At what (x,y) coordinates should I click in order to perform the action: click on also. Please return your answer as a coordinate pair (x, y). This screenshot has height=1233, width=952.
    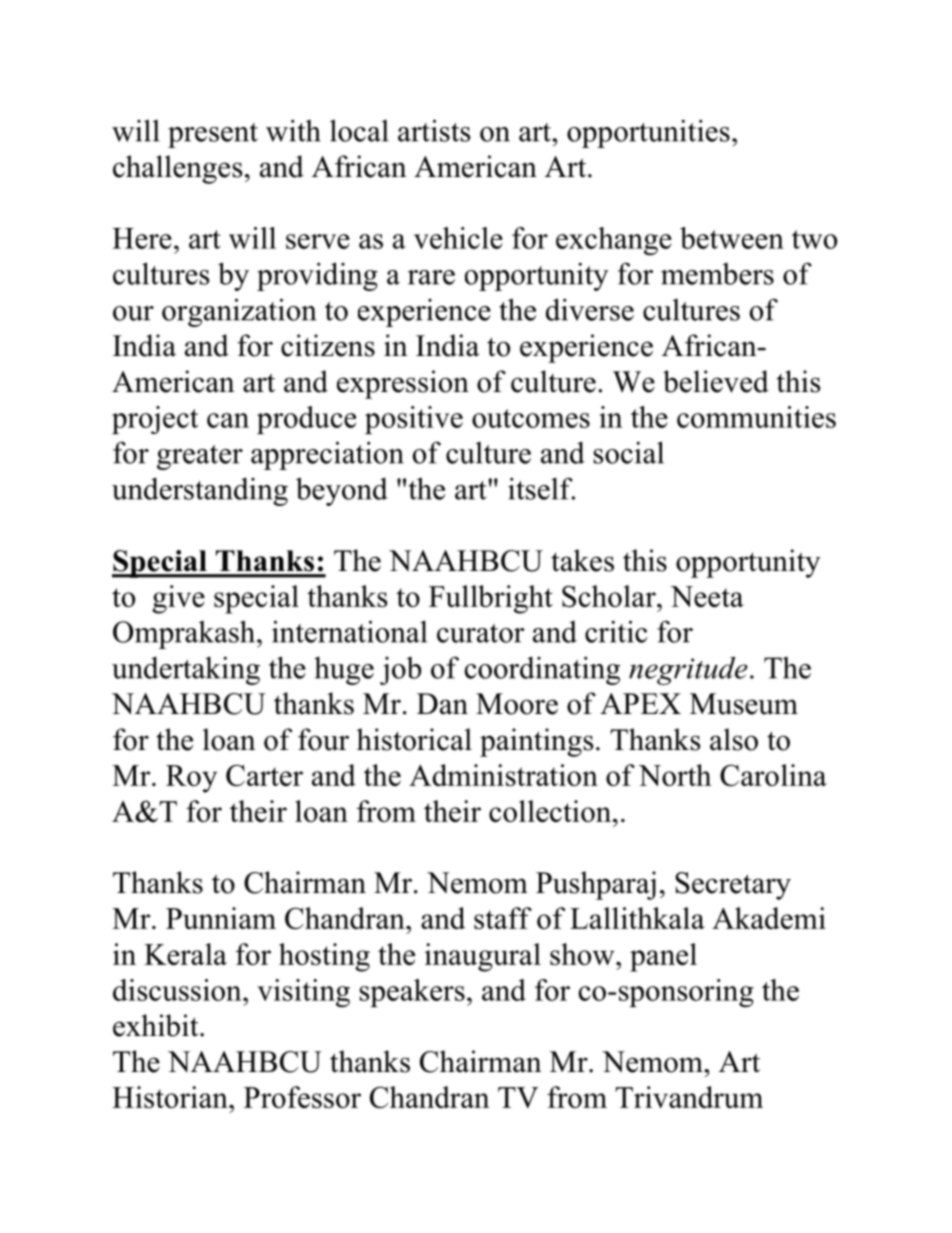
    Looking at the image, I should click on (734, 739).
